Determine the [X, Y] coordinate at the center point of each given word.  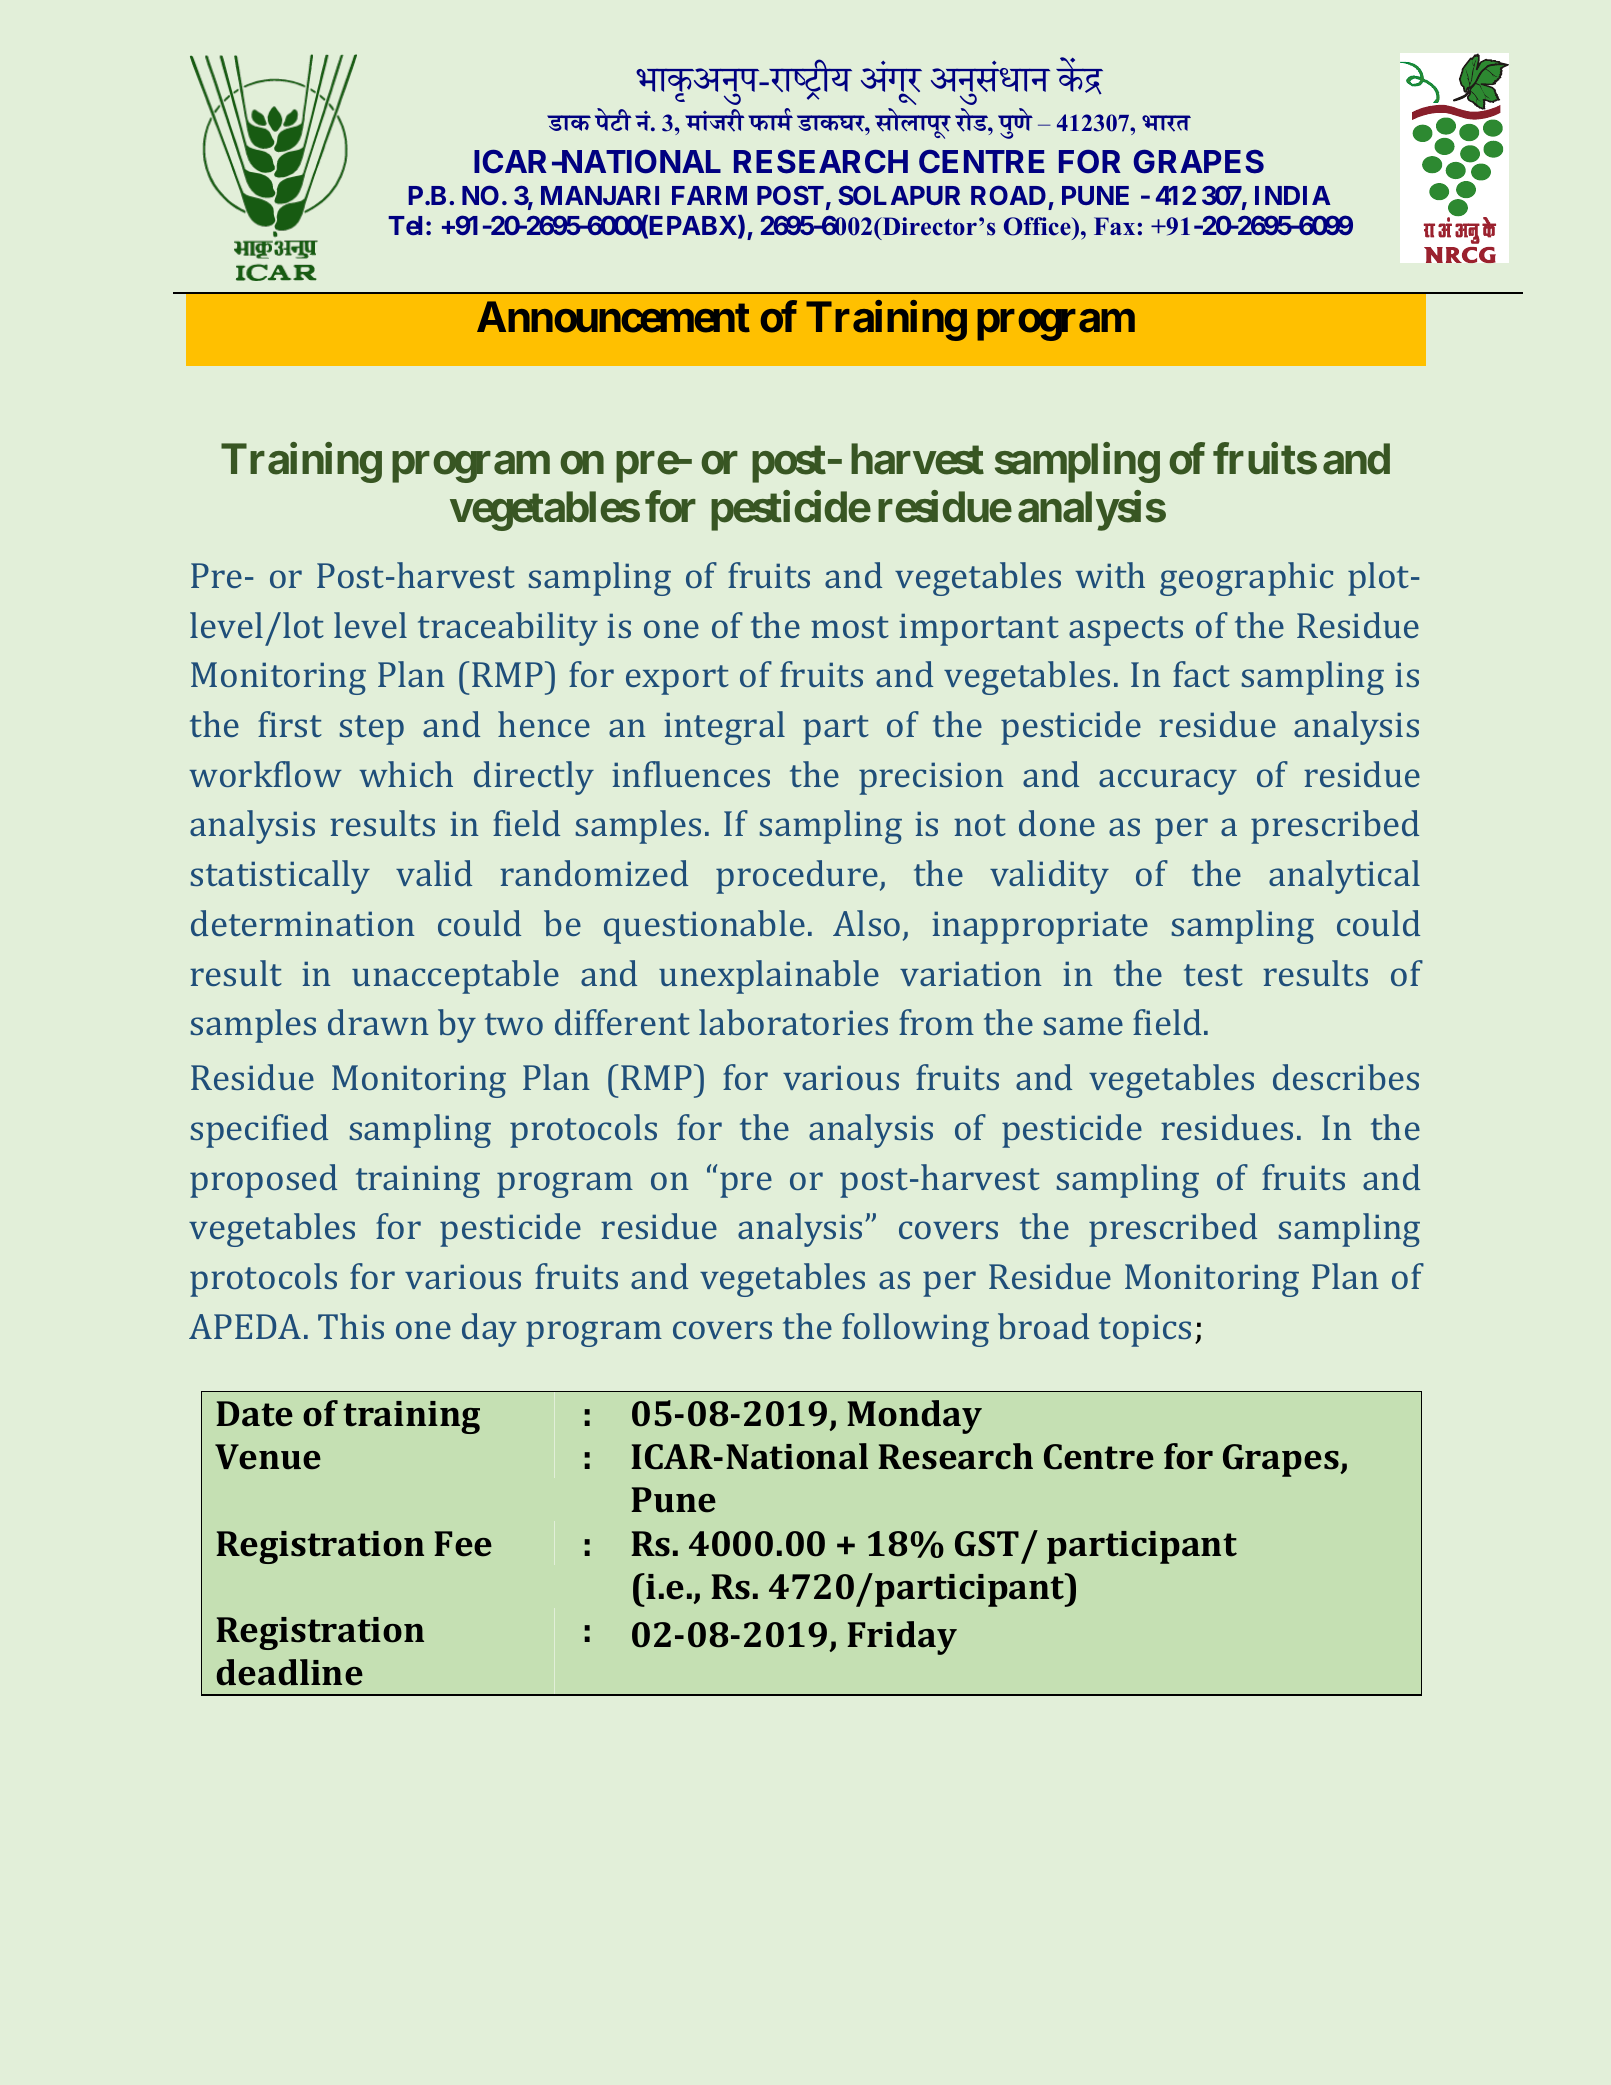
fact [1201, 674]
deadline [289, 1672]
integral [724, 728]
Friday [902, 1638]
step [372, 730]
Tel [405, 225]
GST [987, 1544]
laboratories [793, 1022]
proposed [263, 1181]
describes [1346, 1077]
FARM [709, 195]
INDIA [1293, 195]
